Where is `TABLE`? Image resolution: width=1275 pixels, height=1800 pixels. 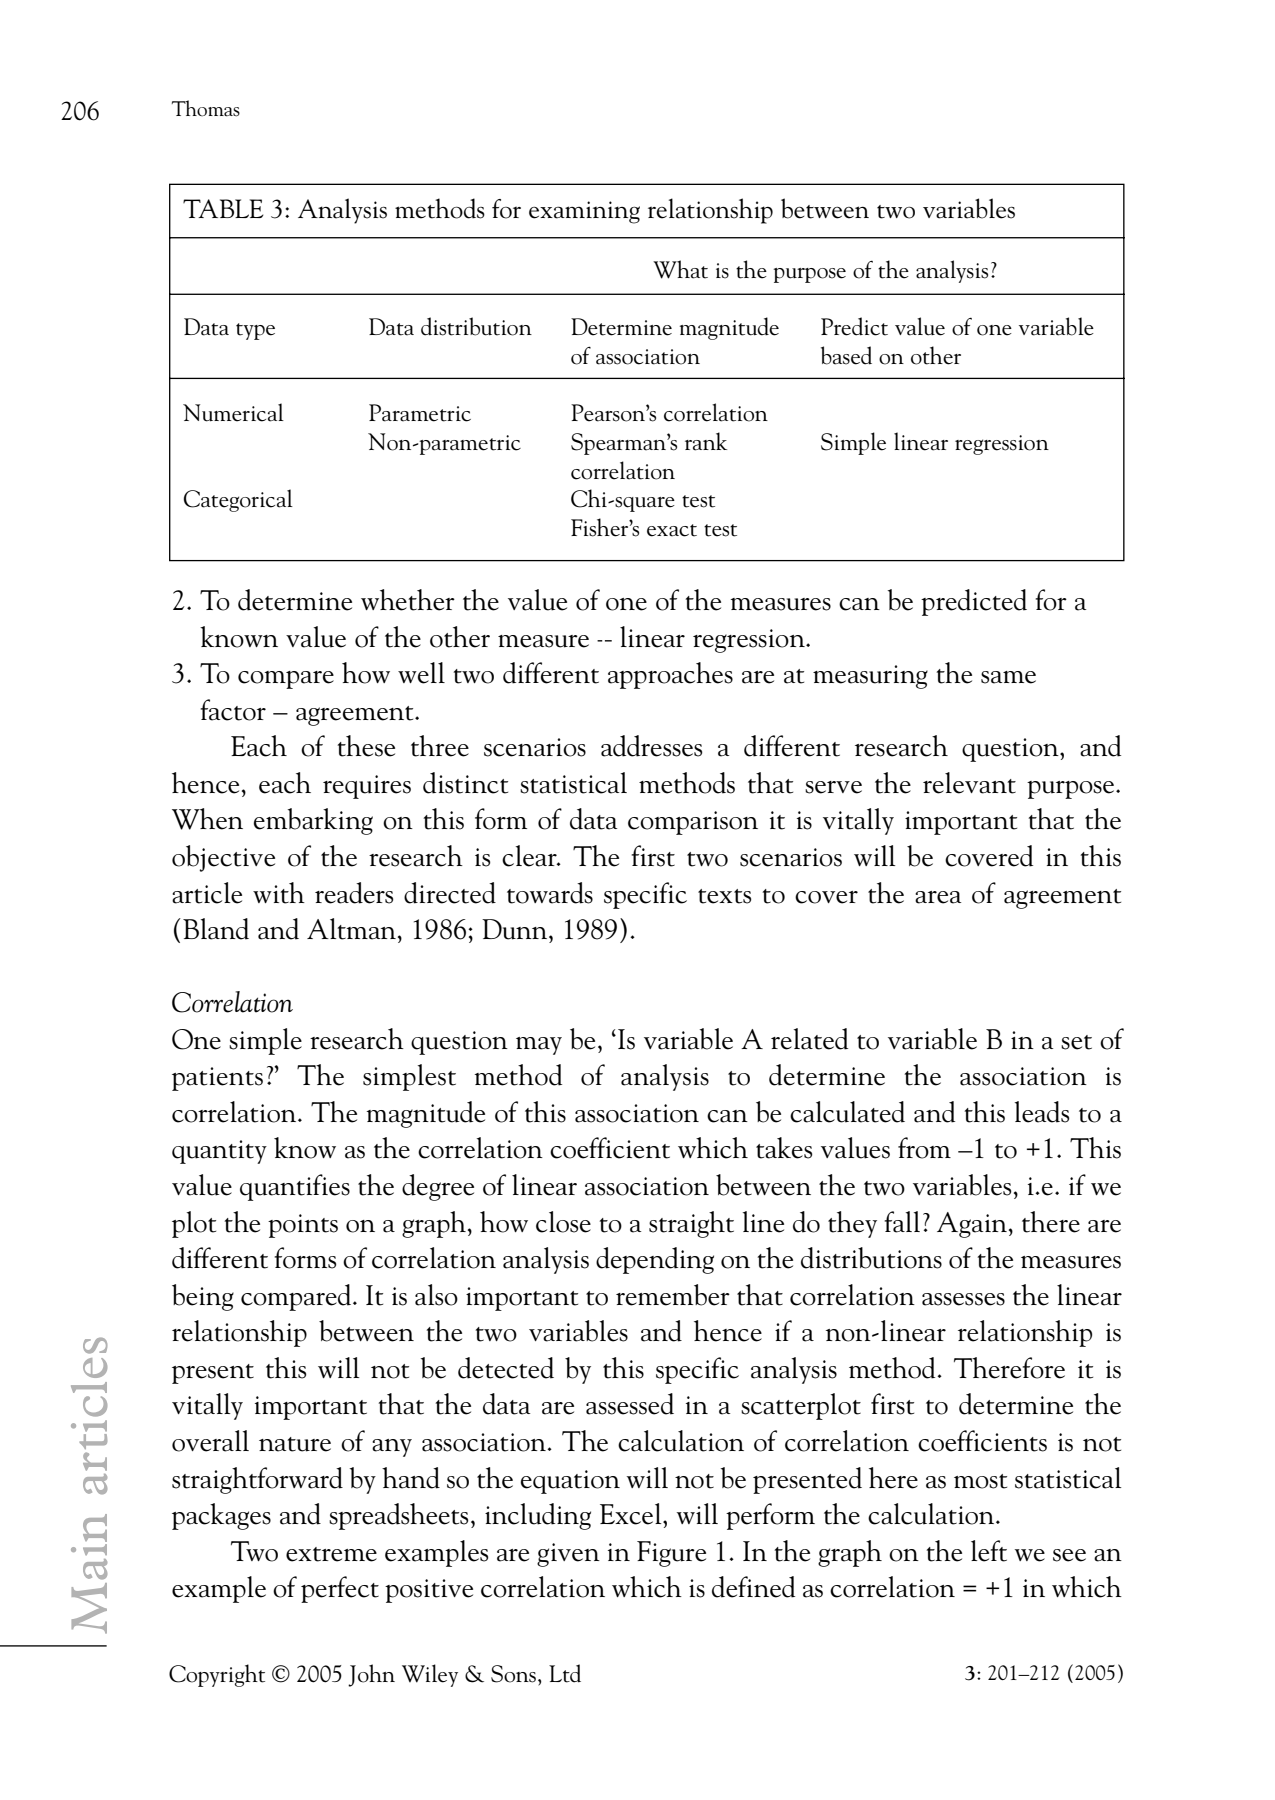
TABLE is located at coordinates (223, 208).
